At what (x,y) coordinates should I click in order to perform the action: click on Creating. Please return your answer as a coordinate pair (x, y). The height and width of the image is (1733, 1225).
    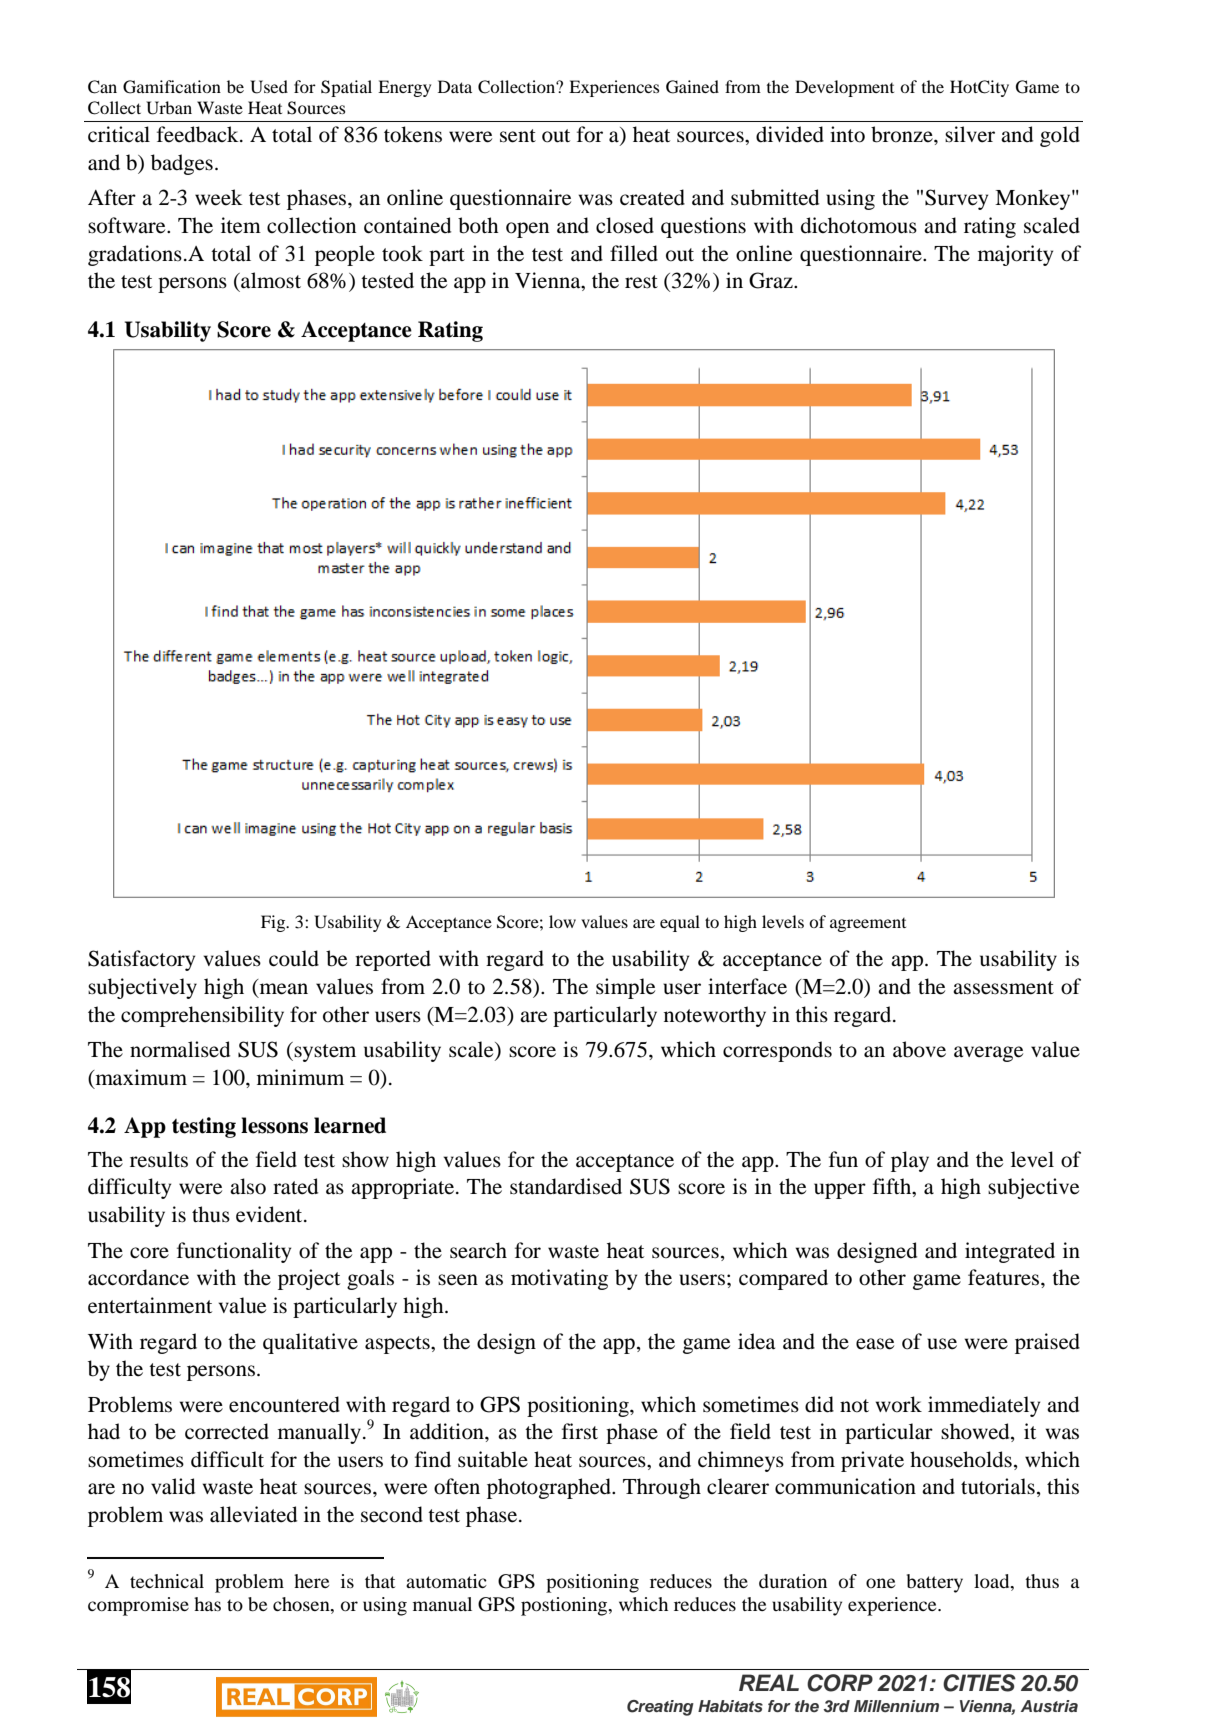
    Looking at the image, I should click on (660, 1708).
